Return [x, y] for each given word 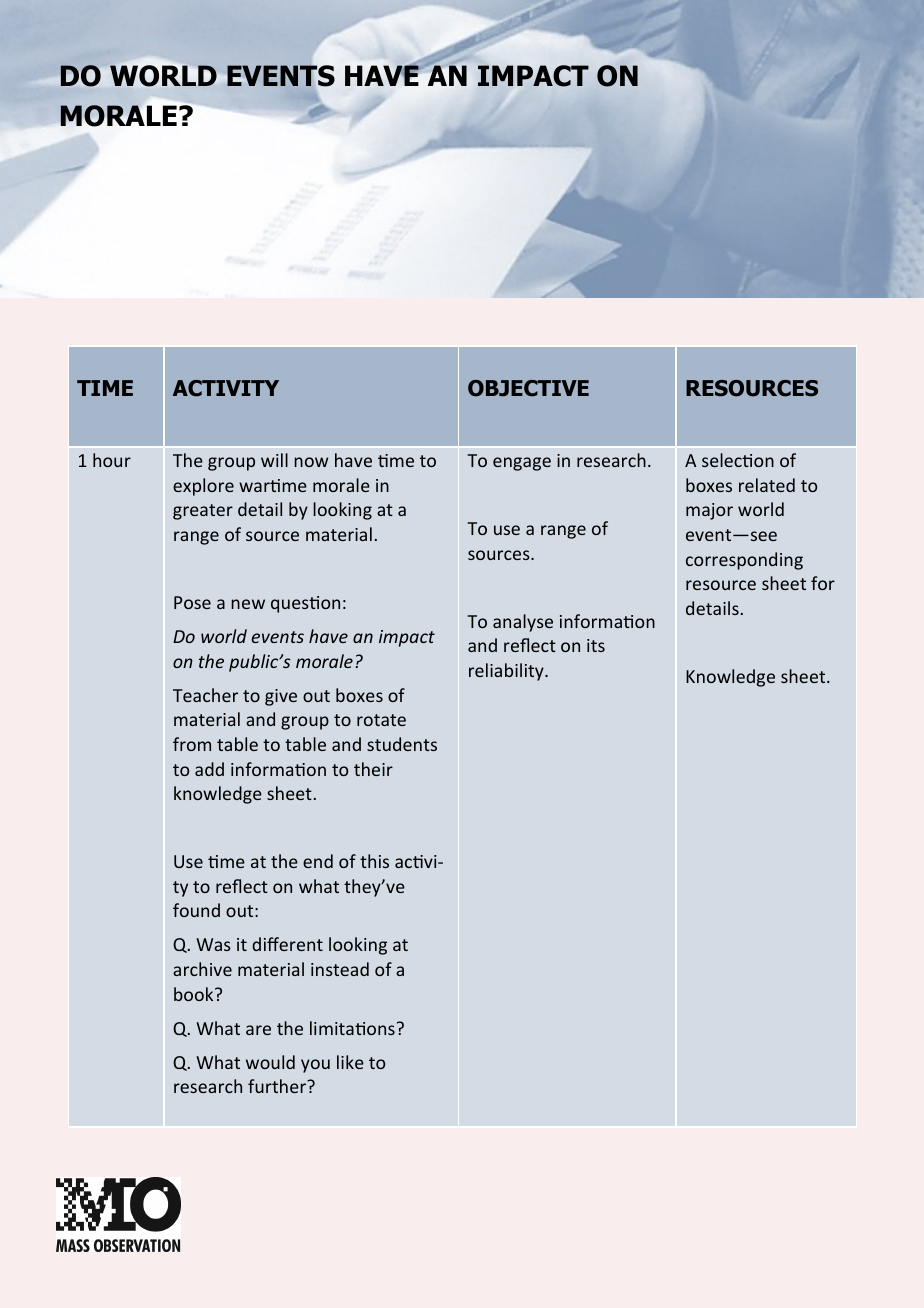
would [270, 1062]
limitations [352, 1028]
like [350, 1062]
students [402, 744]
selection [738, 460]
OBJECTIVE [528, 388]
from [192, 744]
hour [112, 460]
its [596, 645]
